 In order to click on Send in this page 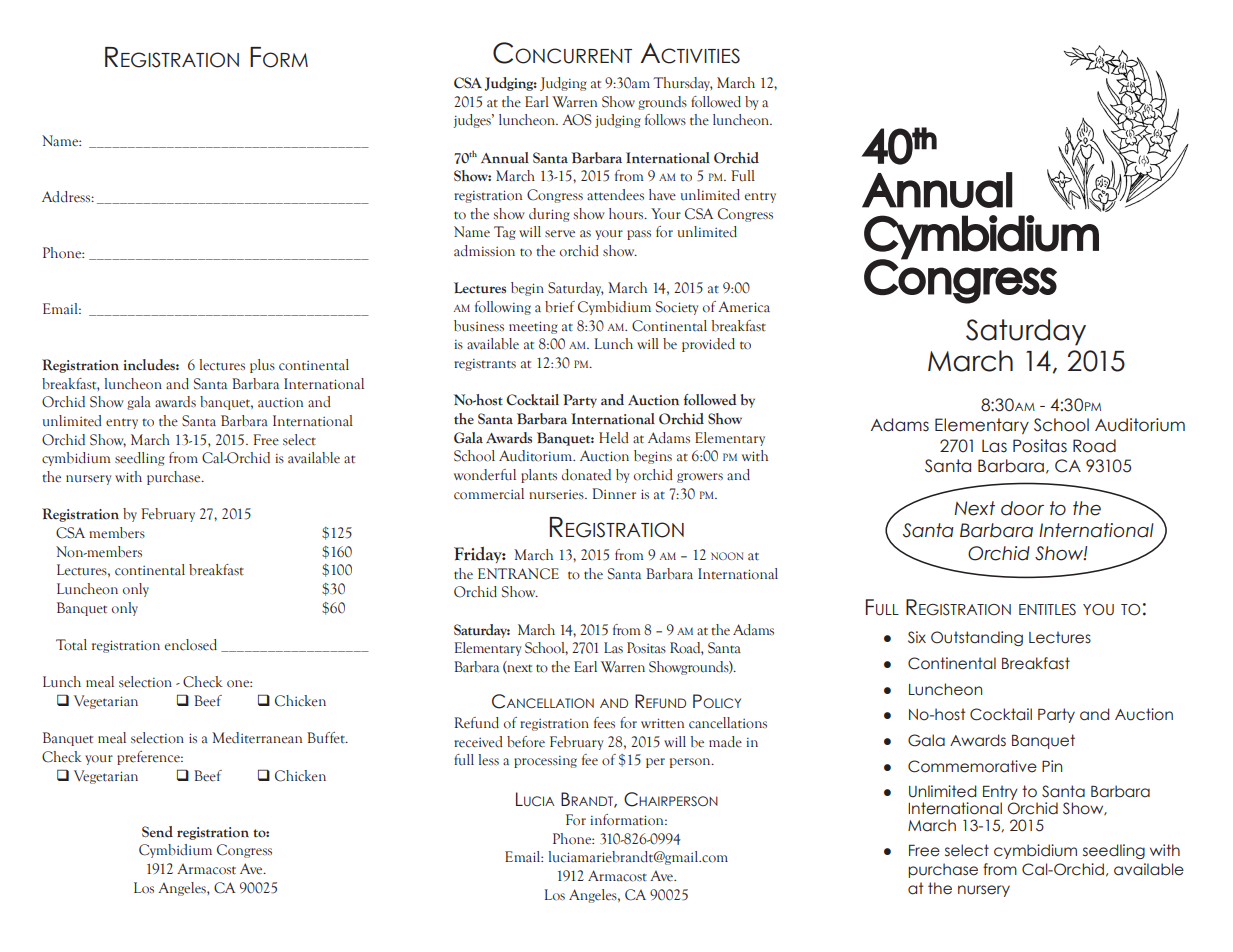, I will do `click(157, 832)`.
